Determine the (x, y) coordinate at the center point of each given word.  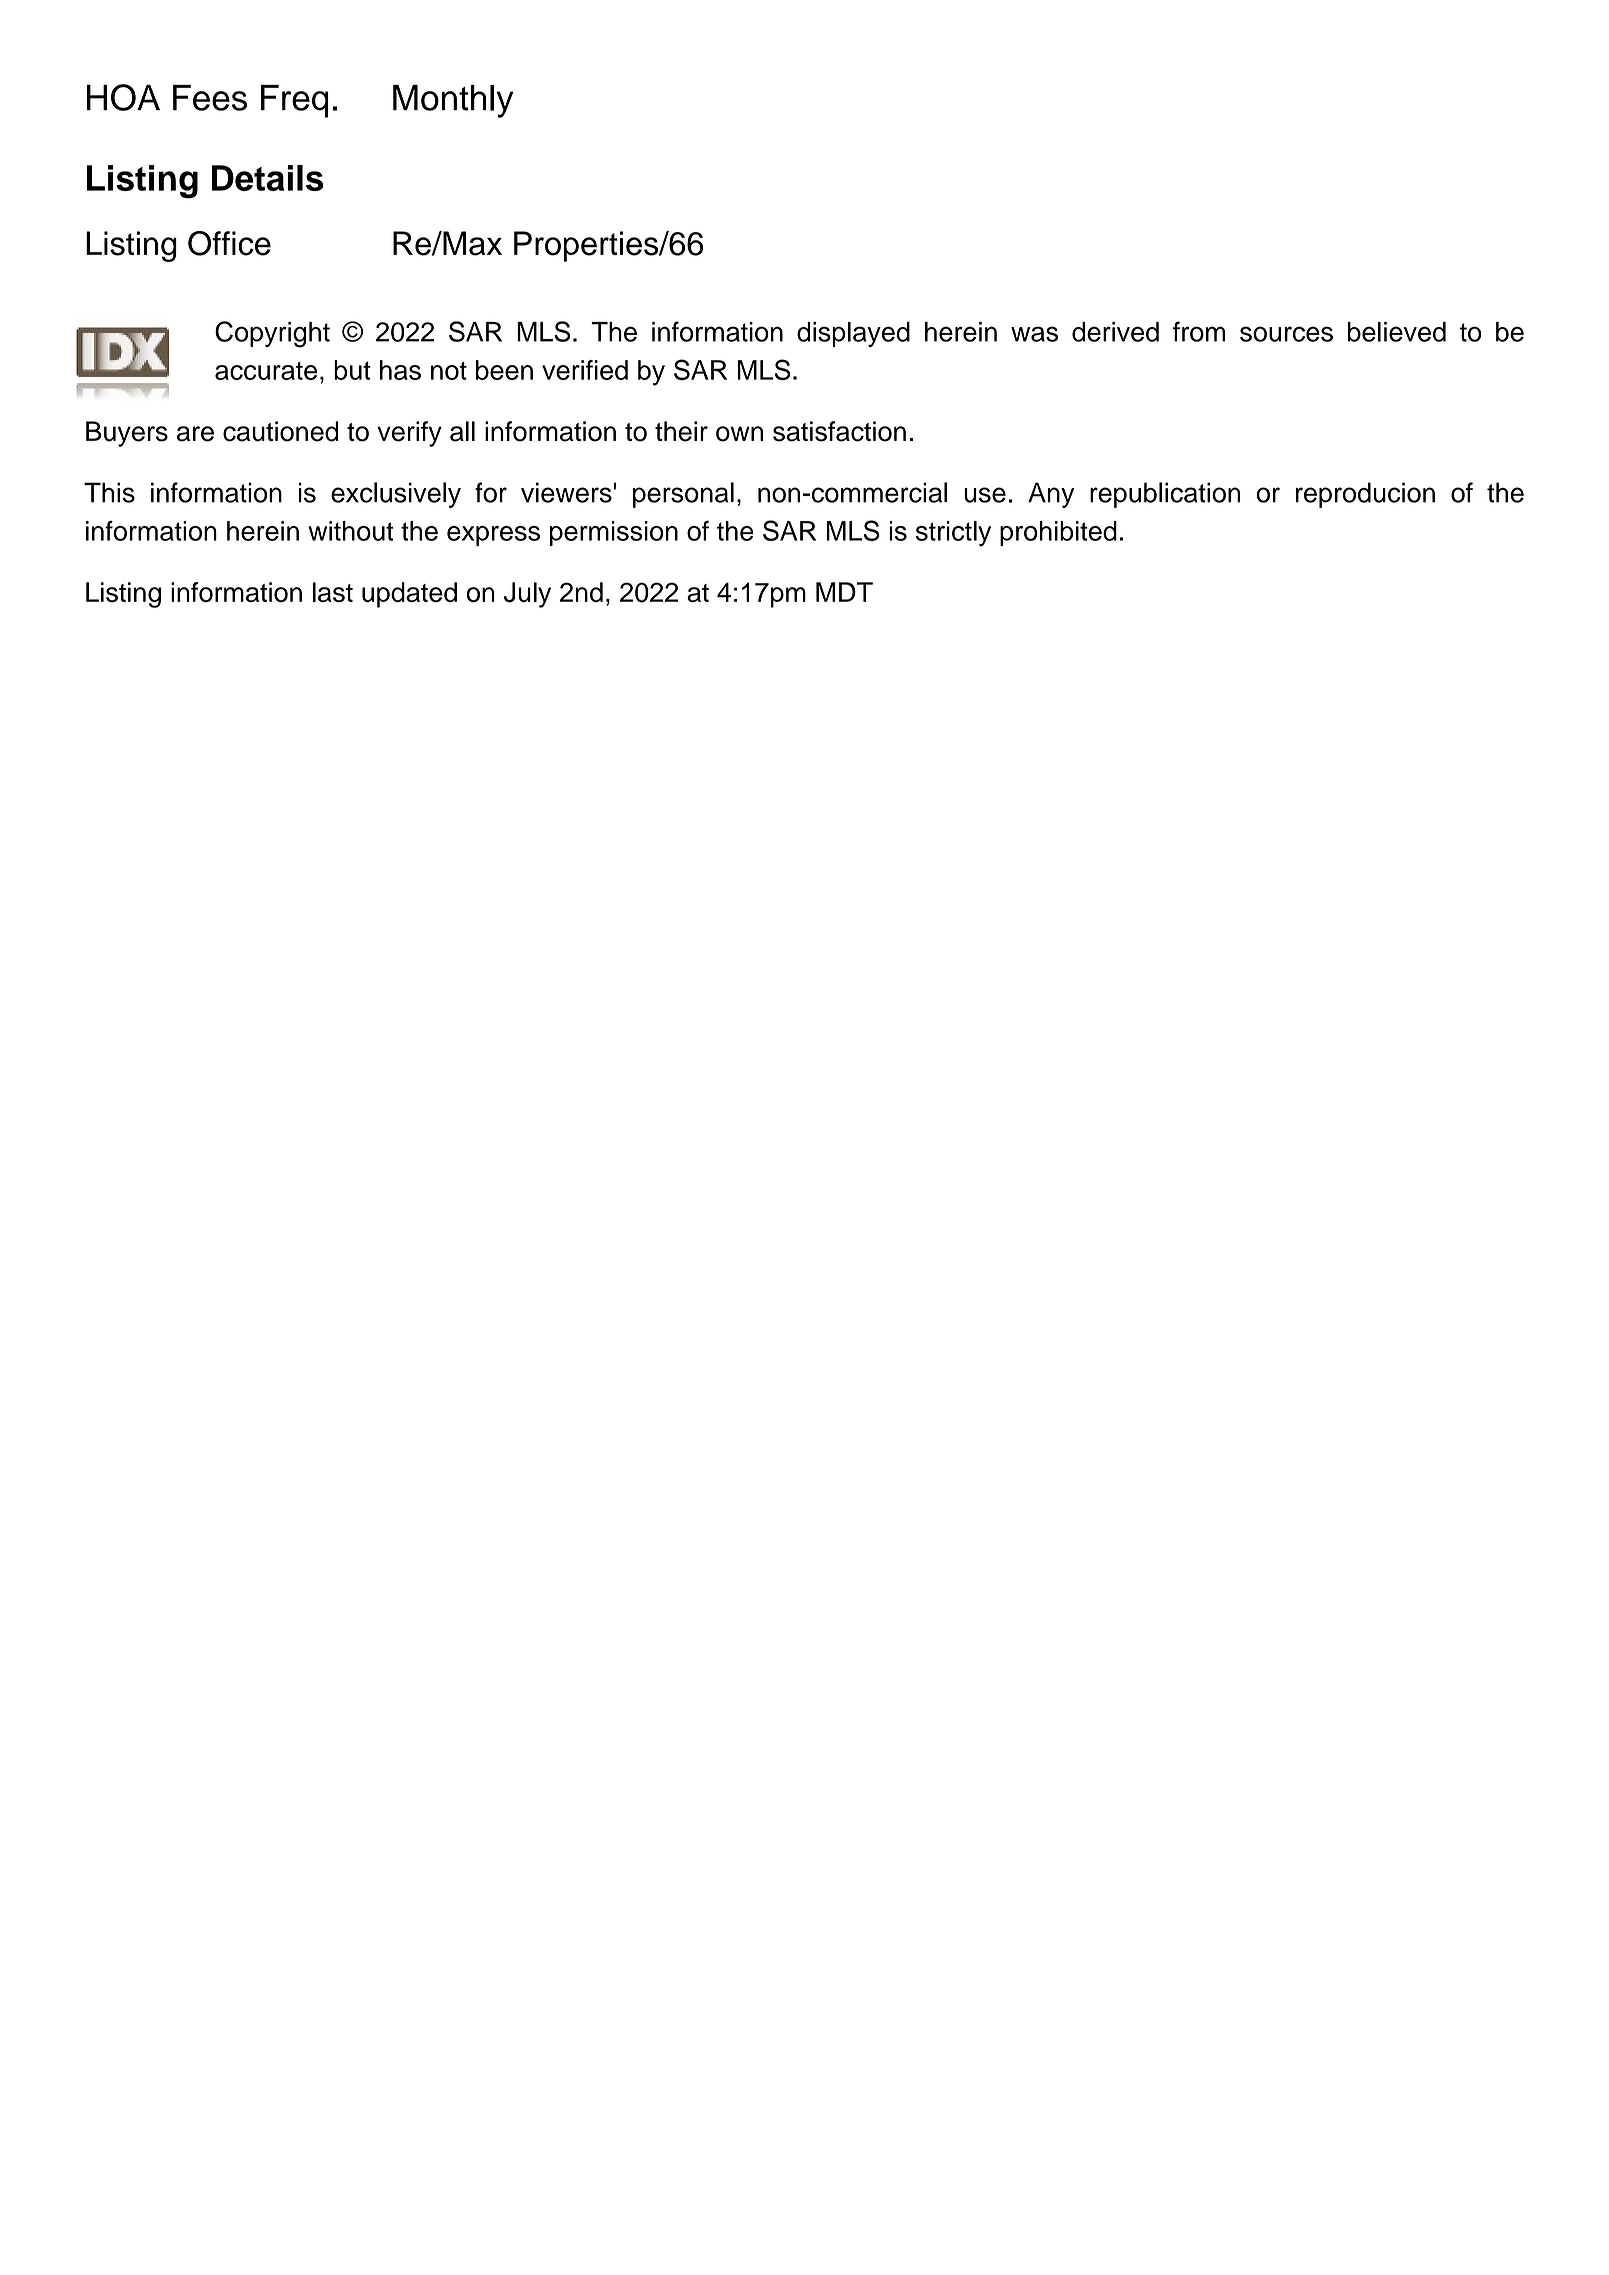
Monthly (453, 101)
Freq (295, 101)
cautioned (281, 431)
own (739, 434)
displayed (853, 334)
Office (229, 243)
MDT (844, 592)
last (333, 592)
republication (1165, 495)
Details (268, 178)
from (1199, 331)
